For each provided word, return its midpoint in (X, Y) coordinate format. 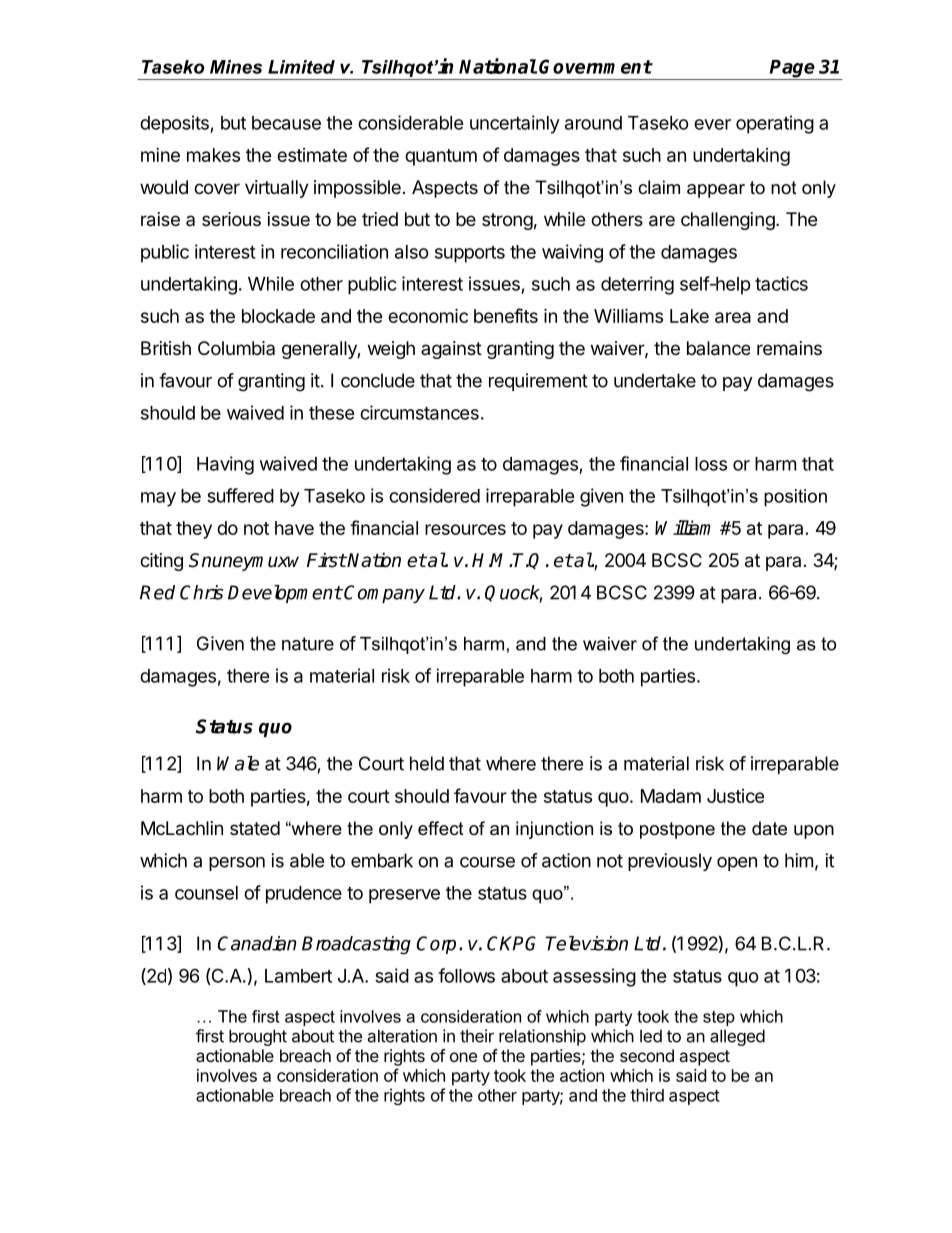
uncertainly (515, 124)
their (477, 1036)
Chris (201, 592)
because (286, 123)
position (795, 498)
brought (258, 1037)
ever (712, 124)
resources (465, 529)
